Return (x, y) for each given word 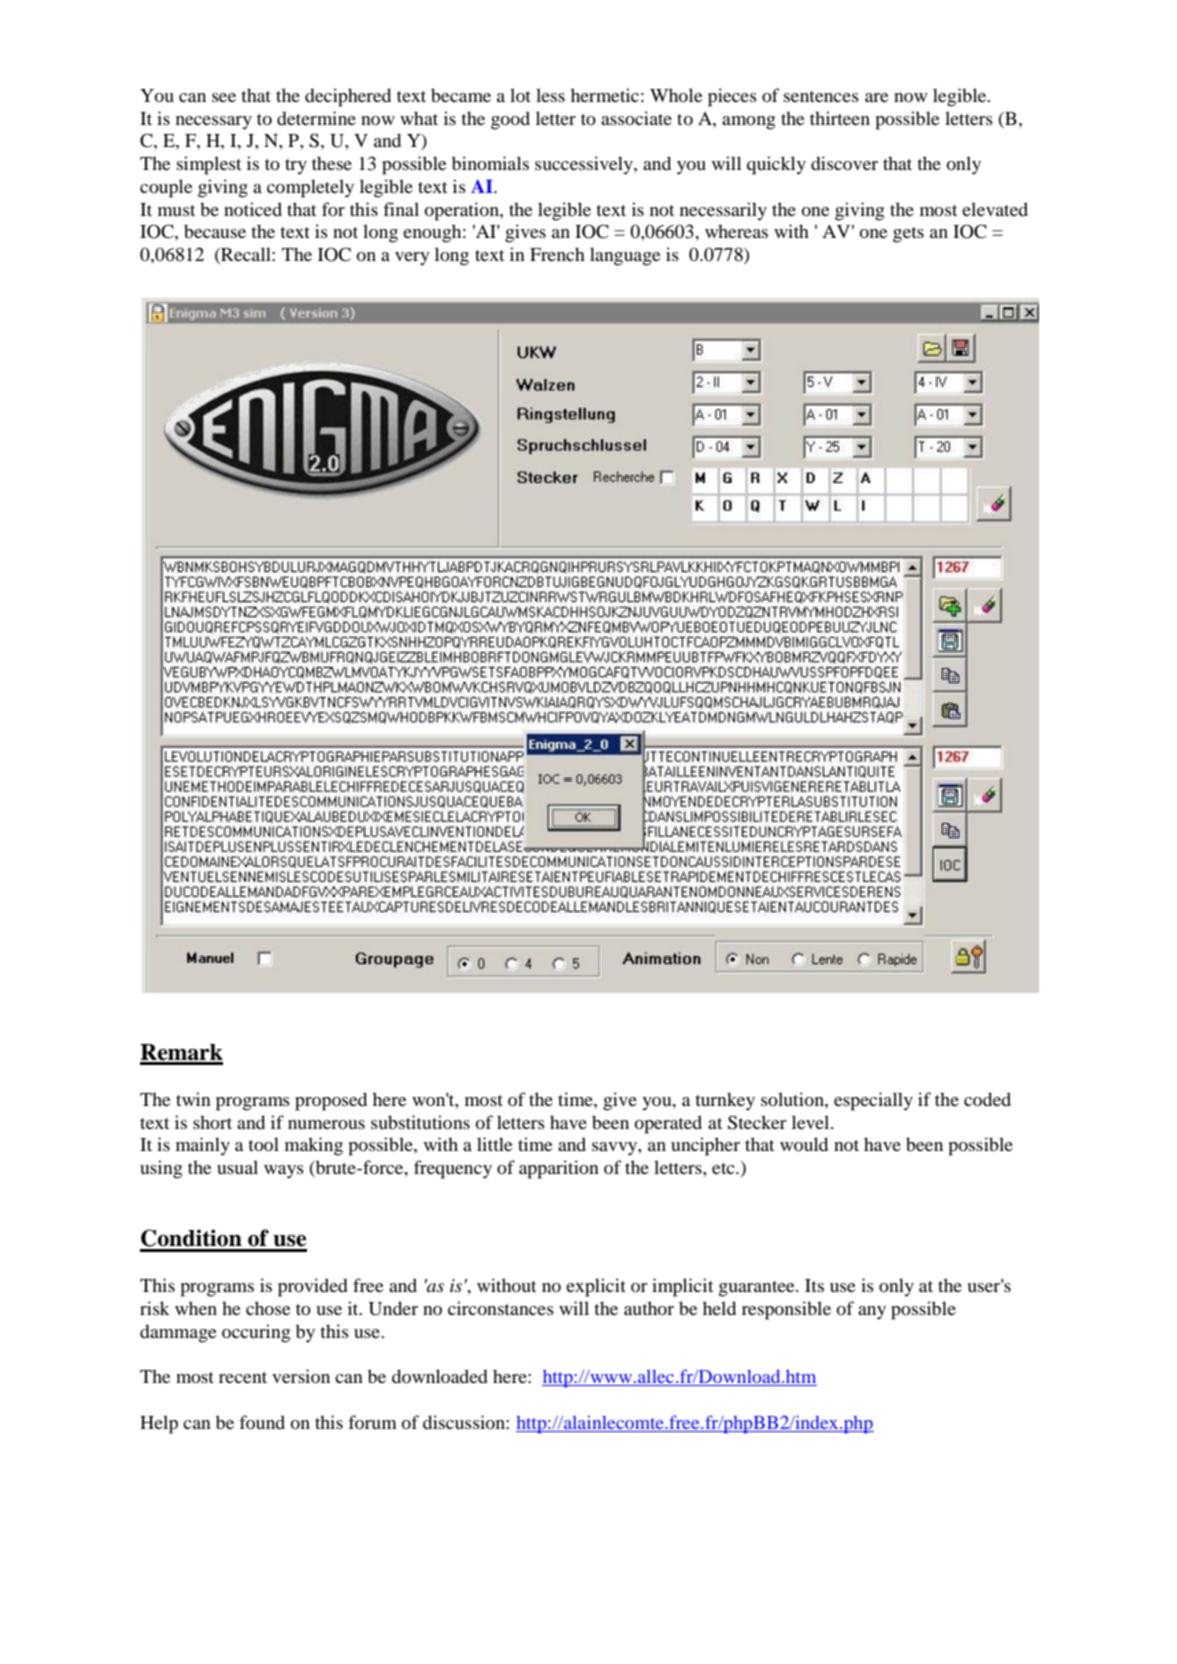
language (625, 256)
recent (243, 1377)
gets (908, 235)
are (877, 97)
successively (585, 165)
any (872, 1313)
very (412, 259)
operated (668, 1124)
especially (873, 1101)
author (649, 1308)
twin (193, 1099)
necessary (214, 123)
